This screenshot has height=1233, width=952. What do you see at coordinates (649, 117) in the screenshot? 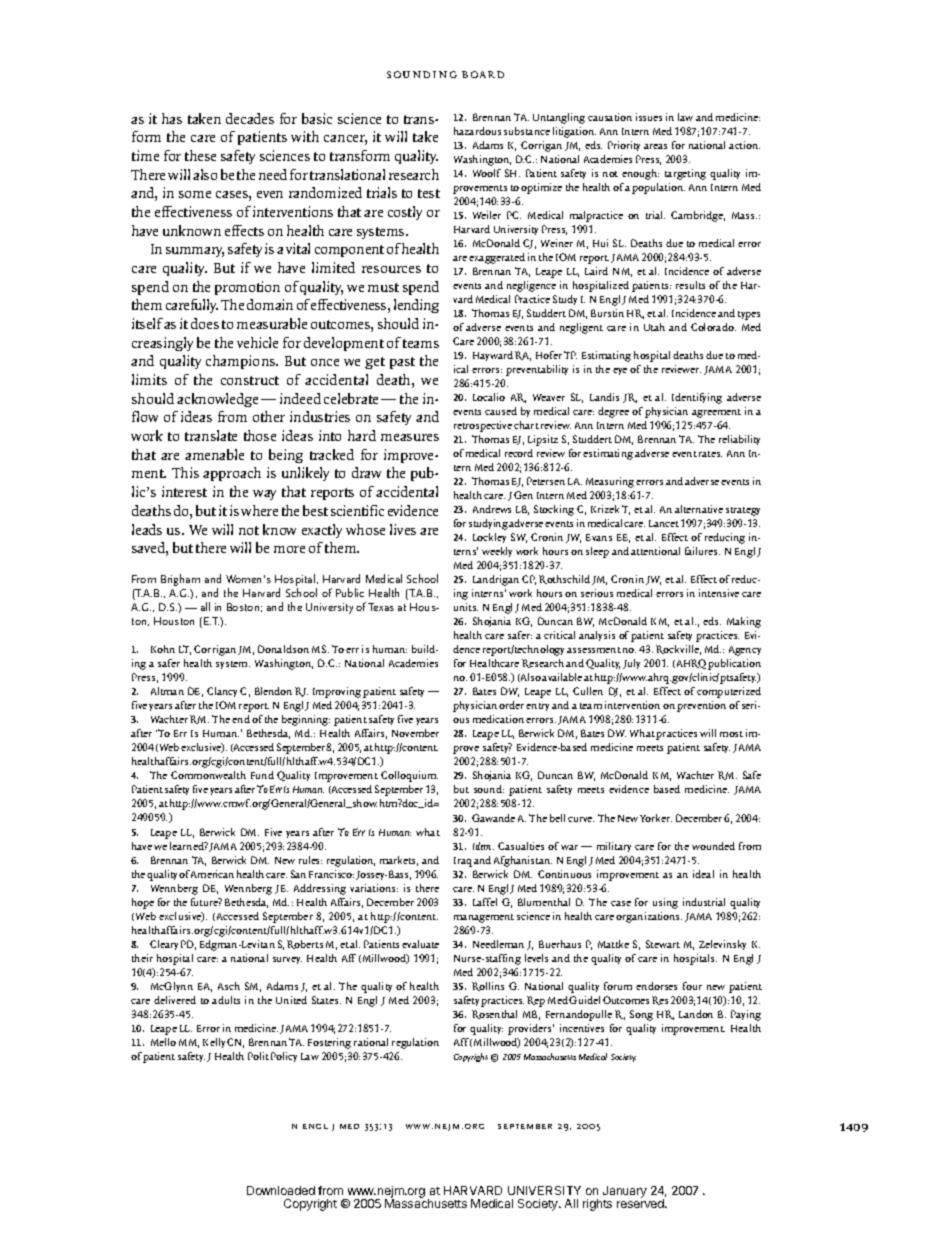
I see `issues` at bounding box center [649, 117].
